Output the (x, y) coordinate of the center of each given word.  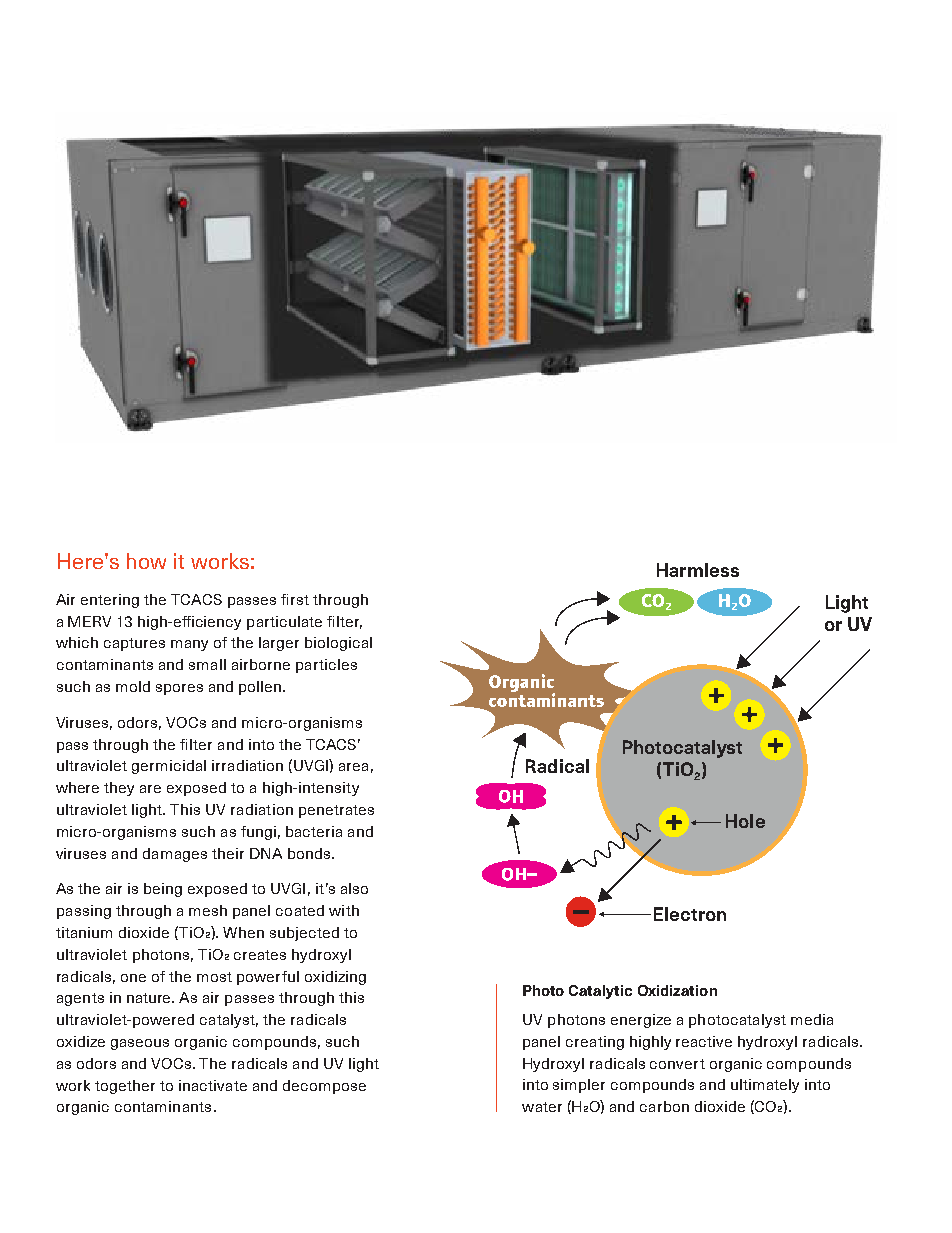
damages (175, 855)
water (542, 1107)
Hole (745, 821)
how (146, 561)
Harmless (698, 570)
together (125, 1087)
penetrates (336, 811)
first (295, 599)
